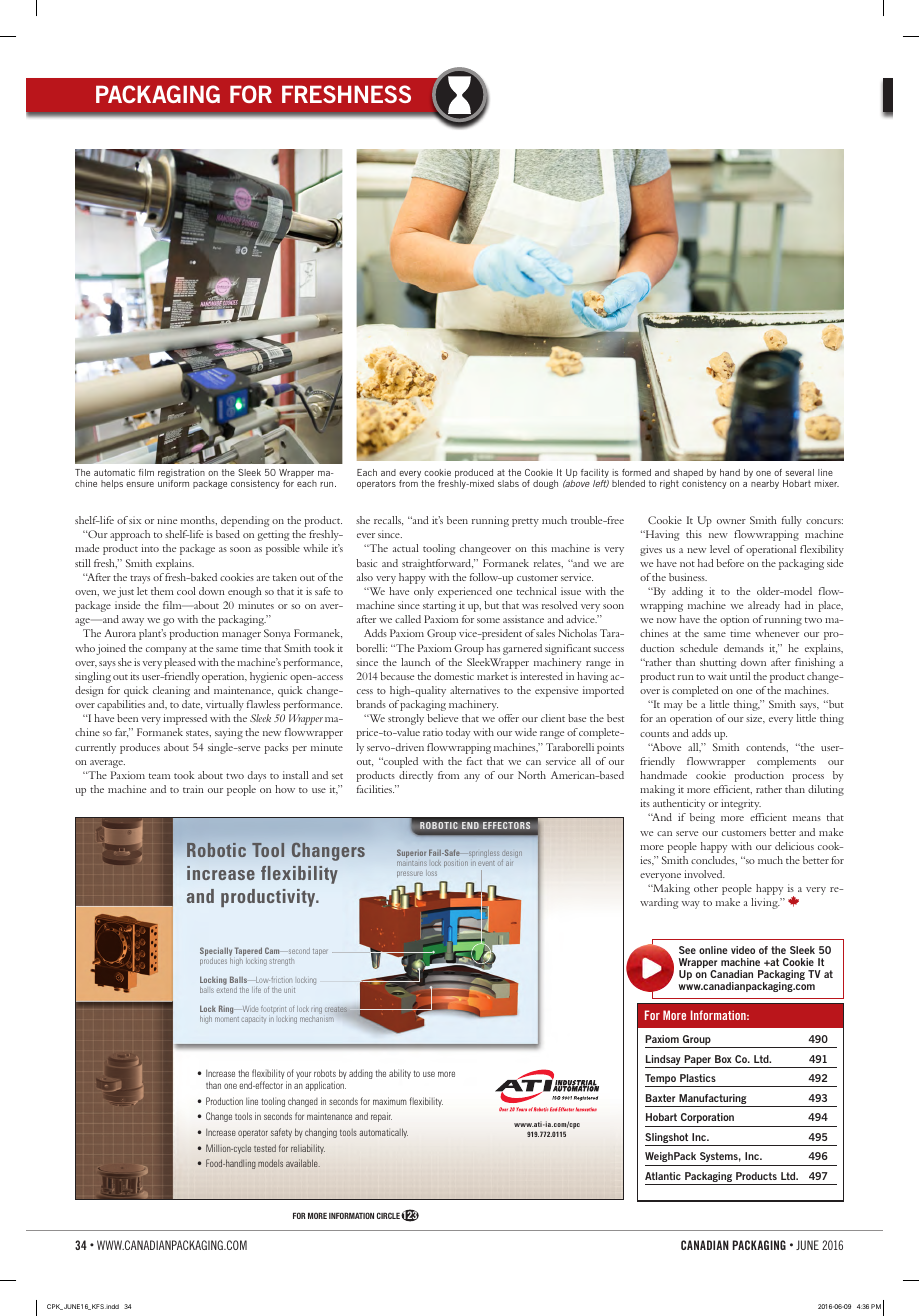 This image has height=1316, width=919. What do you see at coordinates (336, 1009) in the image?
I see `creates` at bounding box center [336, 1009].
